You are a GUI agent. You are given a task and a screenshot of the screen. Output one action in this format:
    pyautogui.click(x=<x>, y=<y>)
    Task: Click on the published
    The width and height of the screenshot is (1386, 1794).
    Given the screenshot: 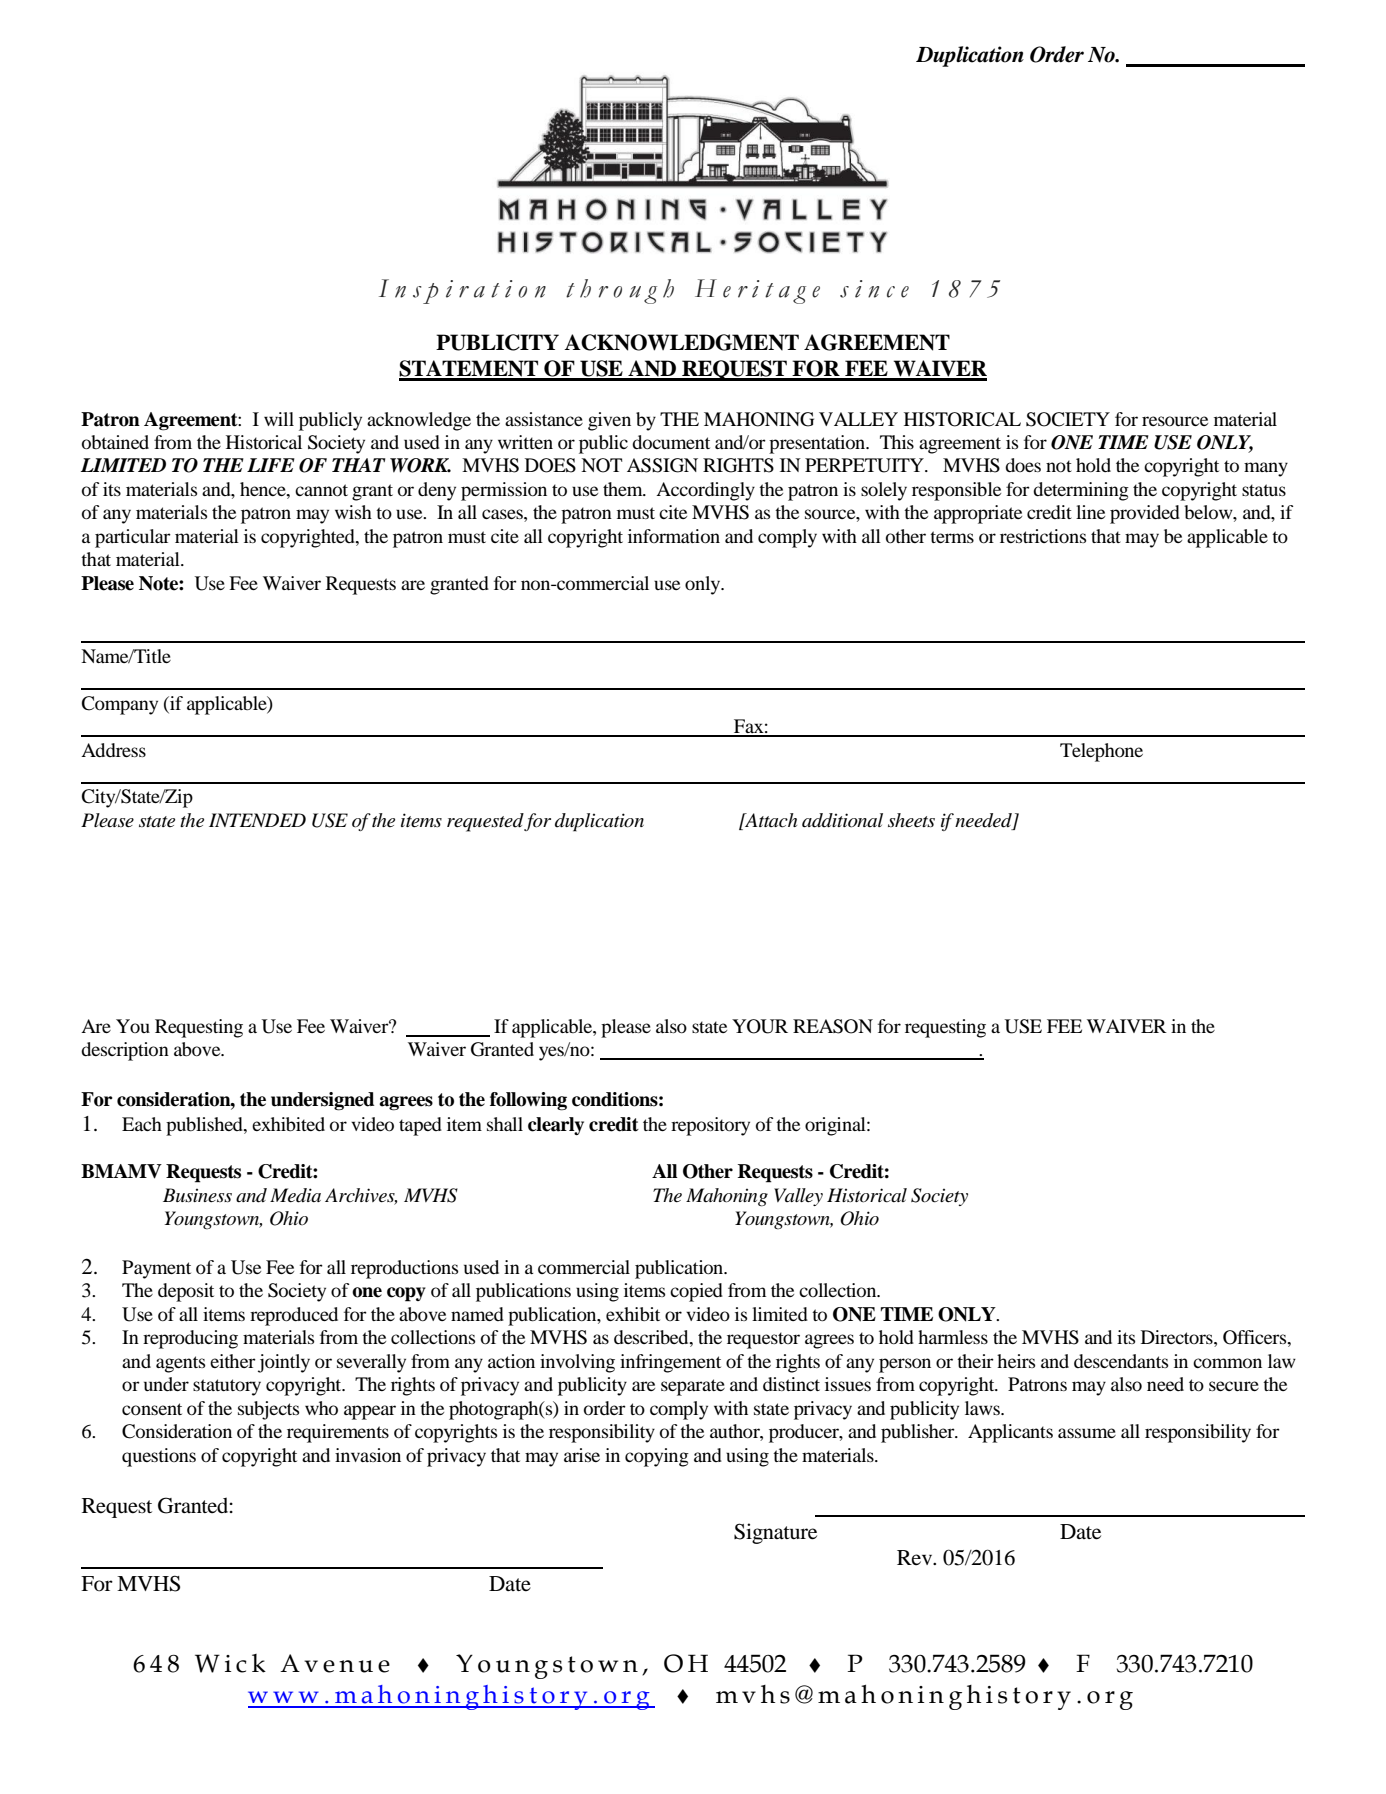 What is the action you would take?
    pyautogui.click(x=205, y=1126)
